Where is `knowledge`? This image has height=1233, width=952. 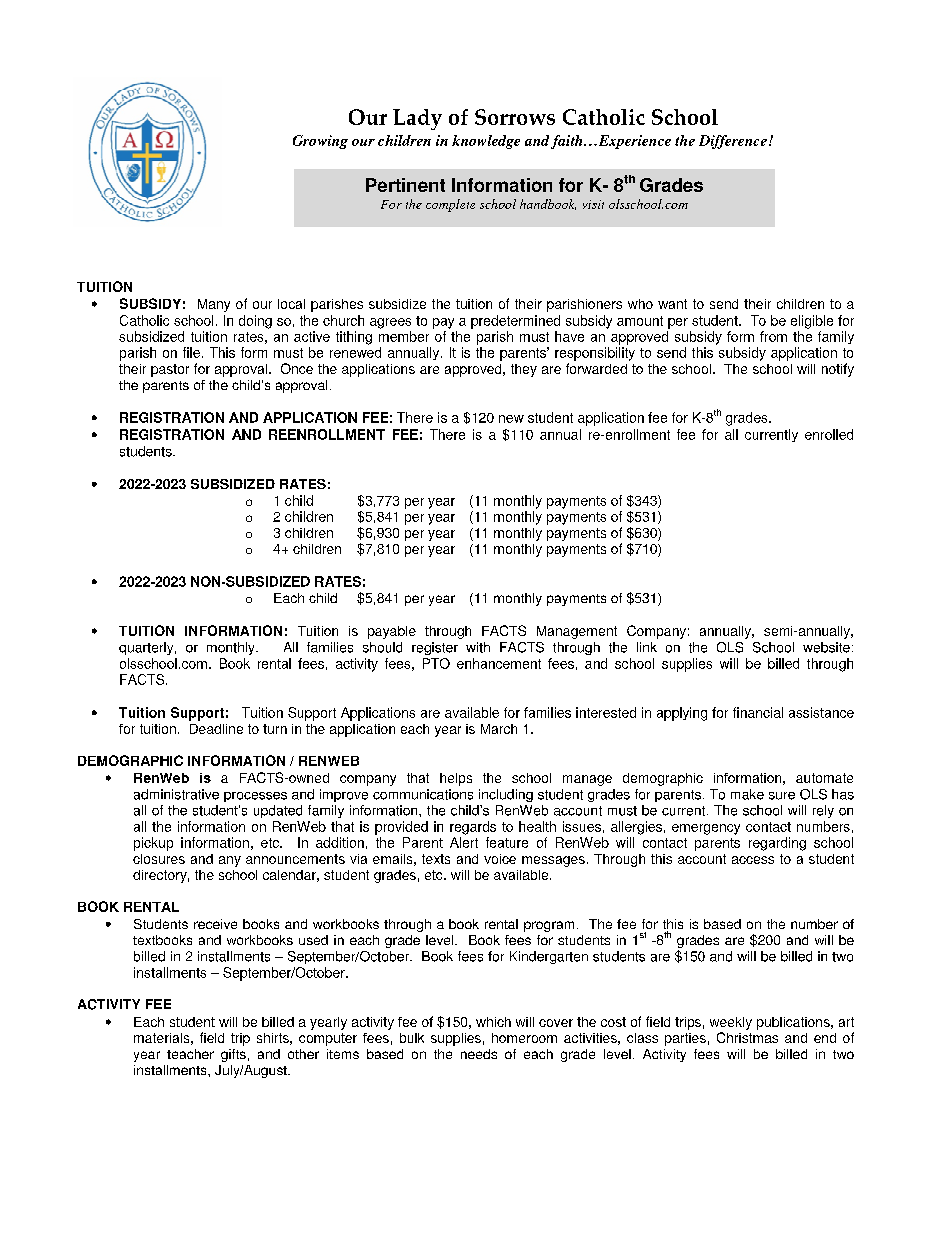
knowledge is located at coordinates (486, 142).
